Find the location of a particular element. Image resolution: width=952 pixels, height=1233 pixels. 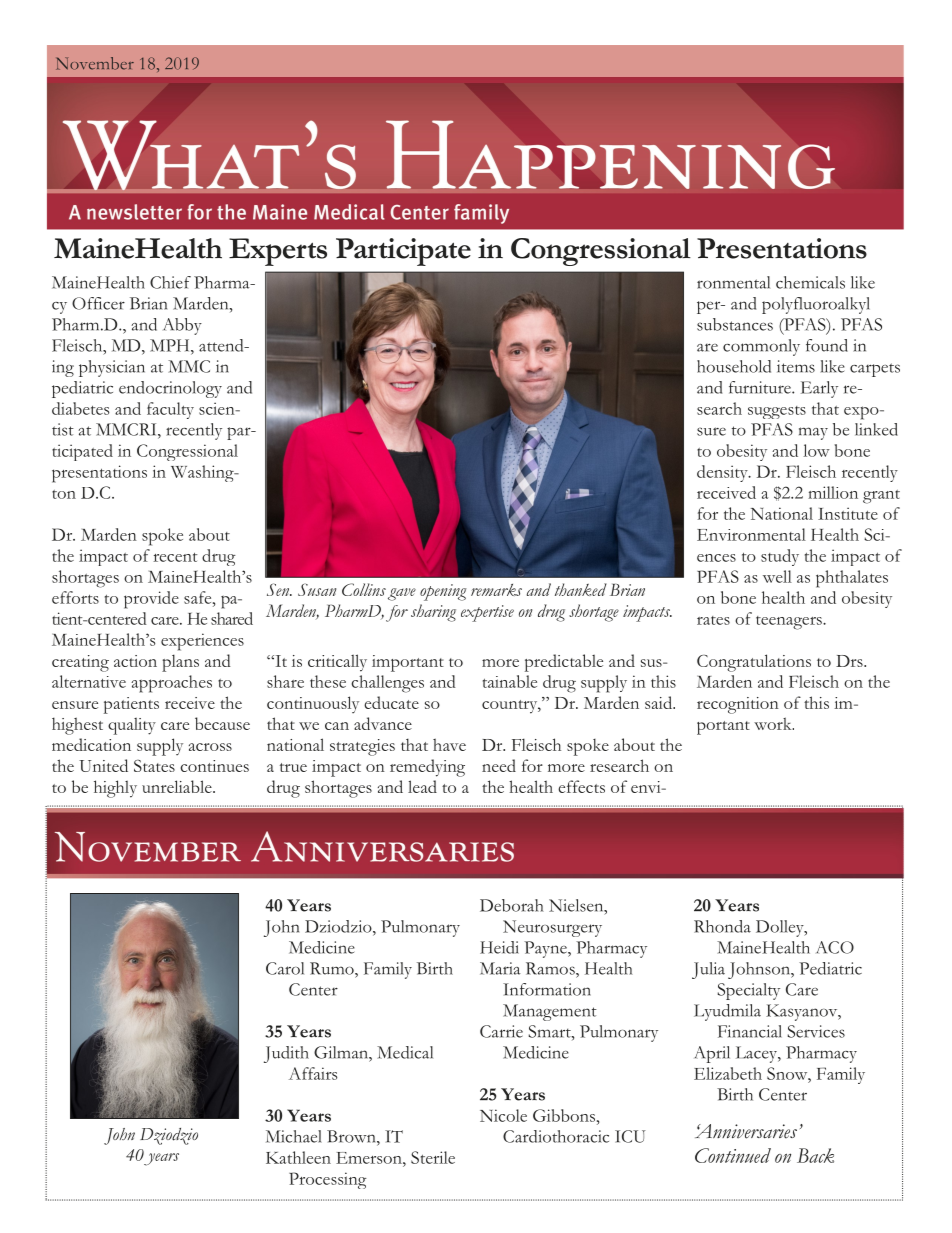

substances is located at coordinates (735, 324).
